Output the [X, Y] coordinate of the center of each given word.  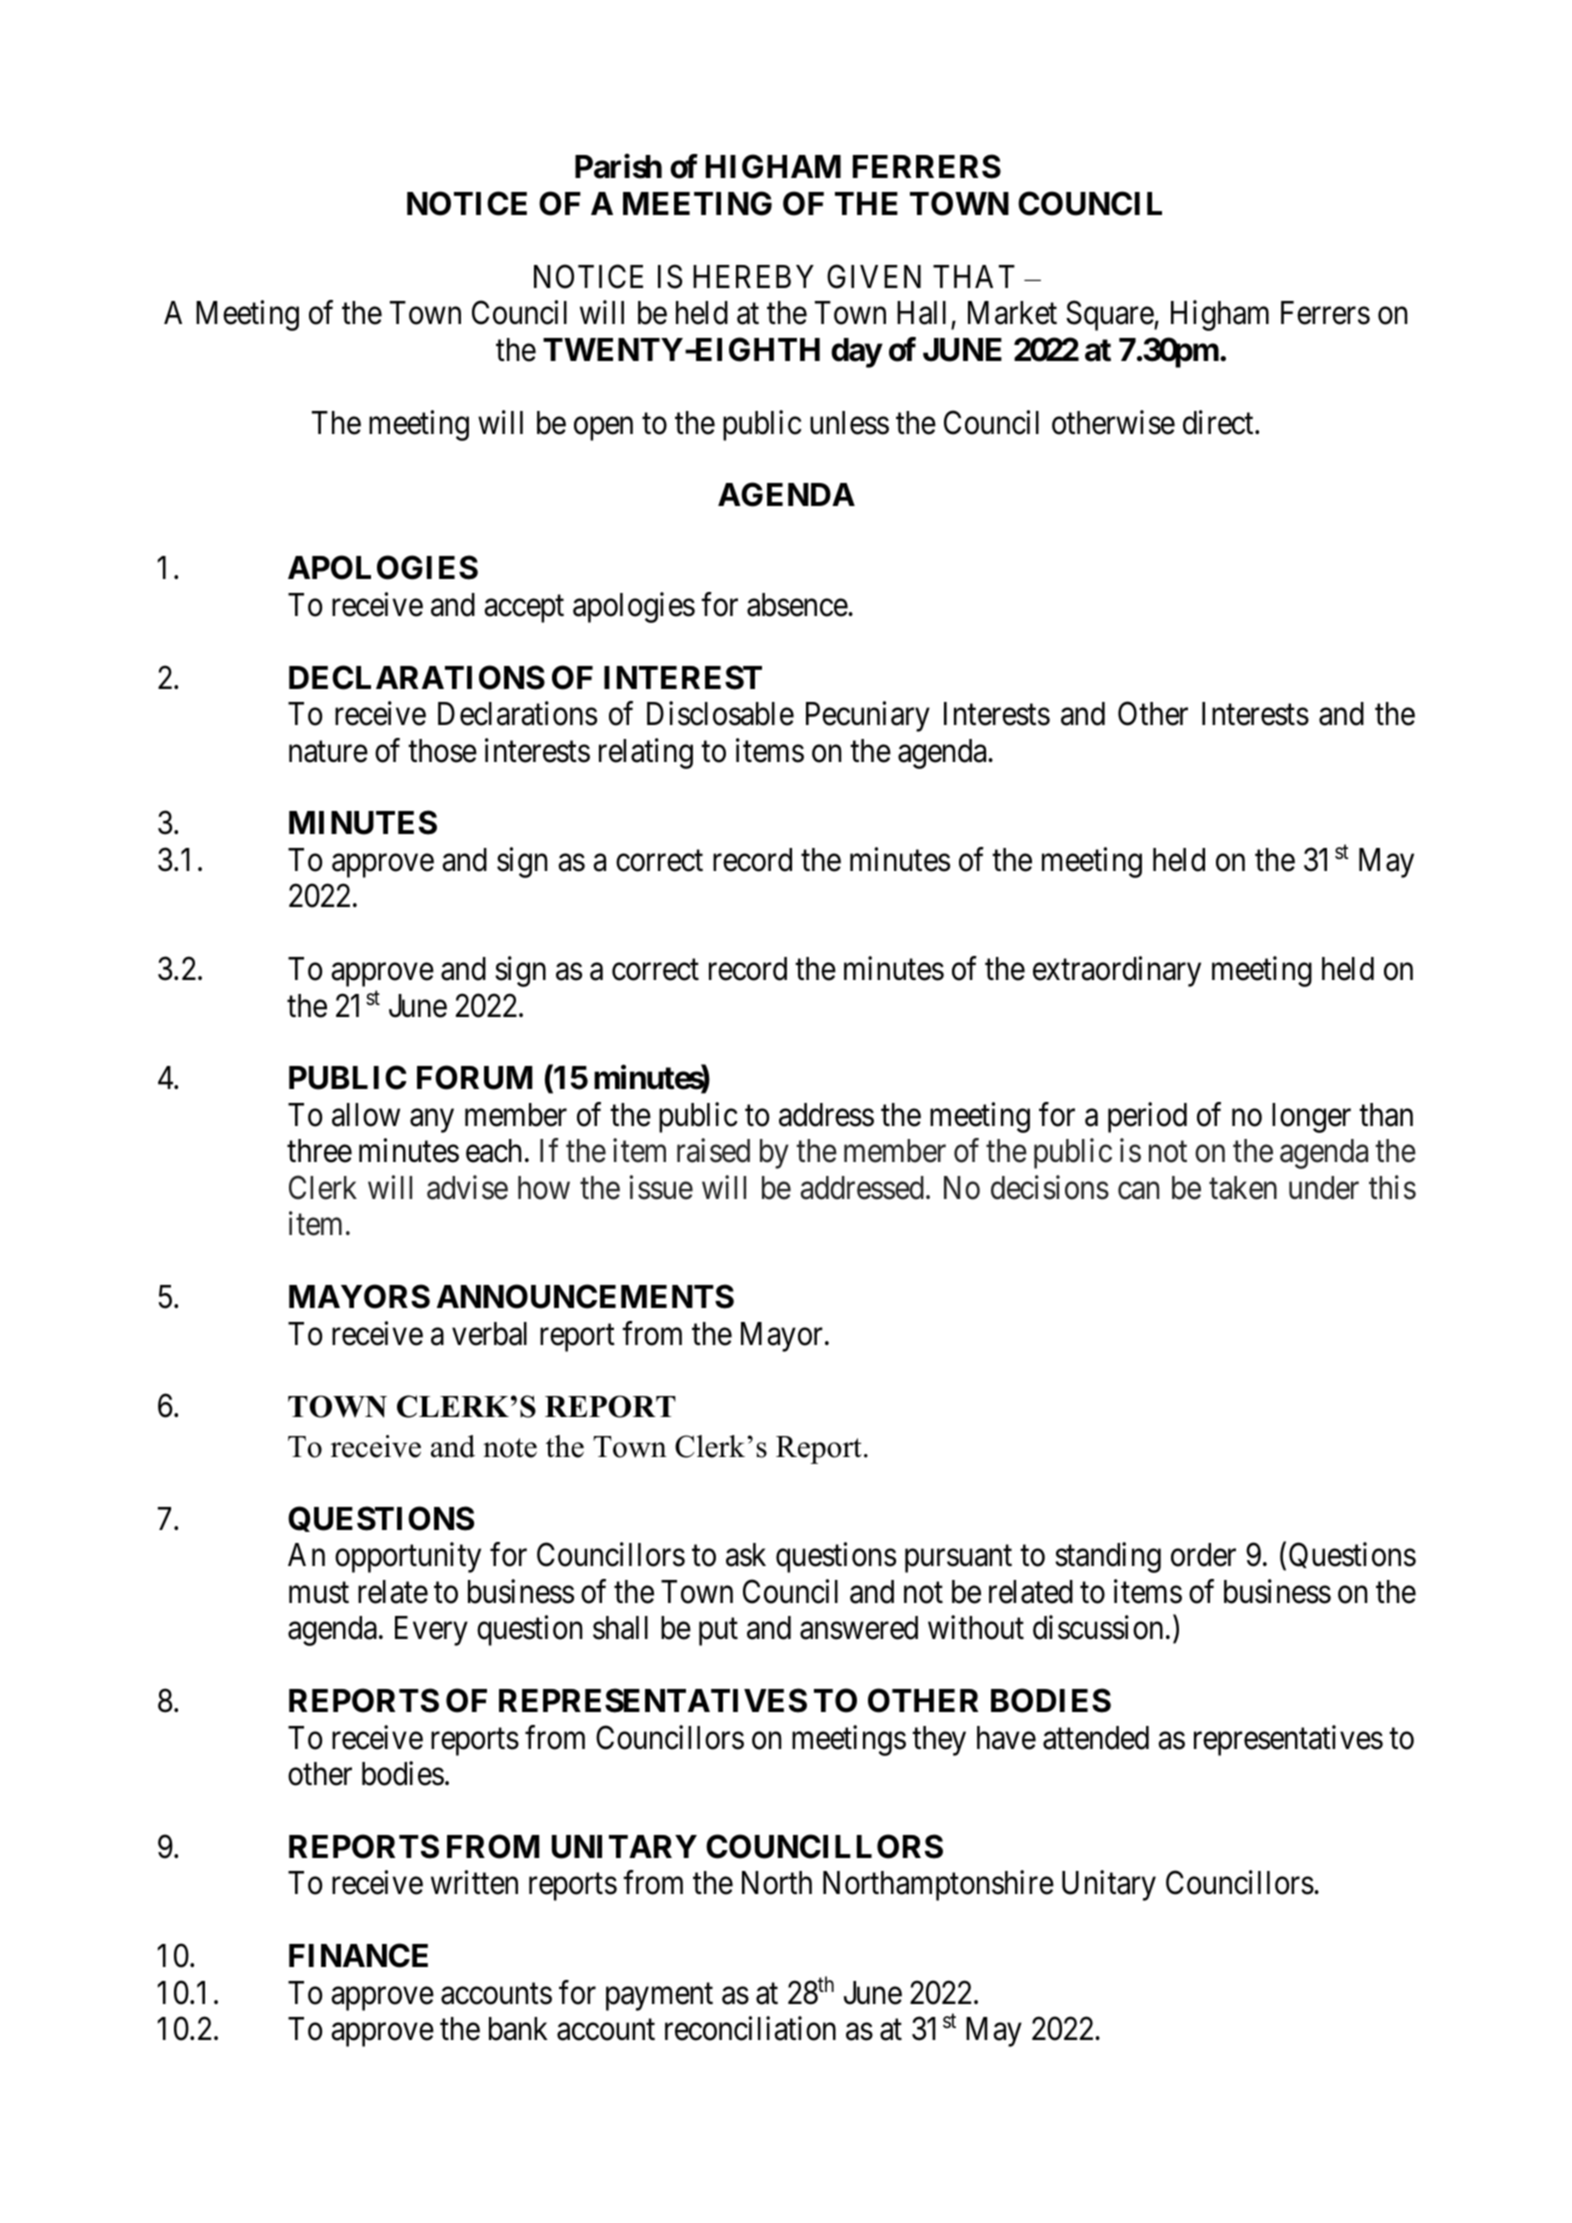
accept [524, 609]
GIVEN [874, 276]
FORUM [475, 1078]
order [1203, 1555]
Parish [618, 167]
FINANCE [358, 1955]
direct [1219, 422]
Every [431, 1631]
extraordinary [1117, 972]
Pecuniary [868, 717]
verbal [489, 1334]
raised [713, 1151]
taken [1243, 1188]
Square [1110, 316]
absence [798, 605]
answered [859, 1628]
